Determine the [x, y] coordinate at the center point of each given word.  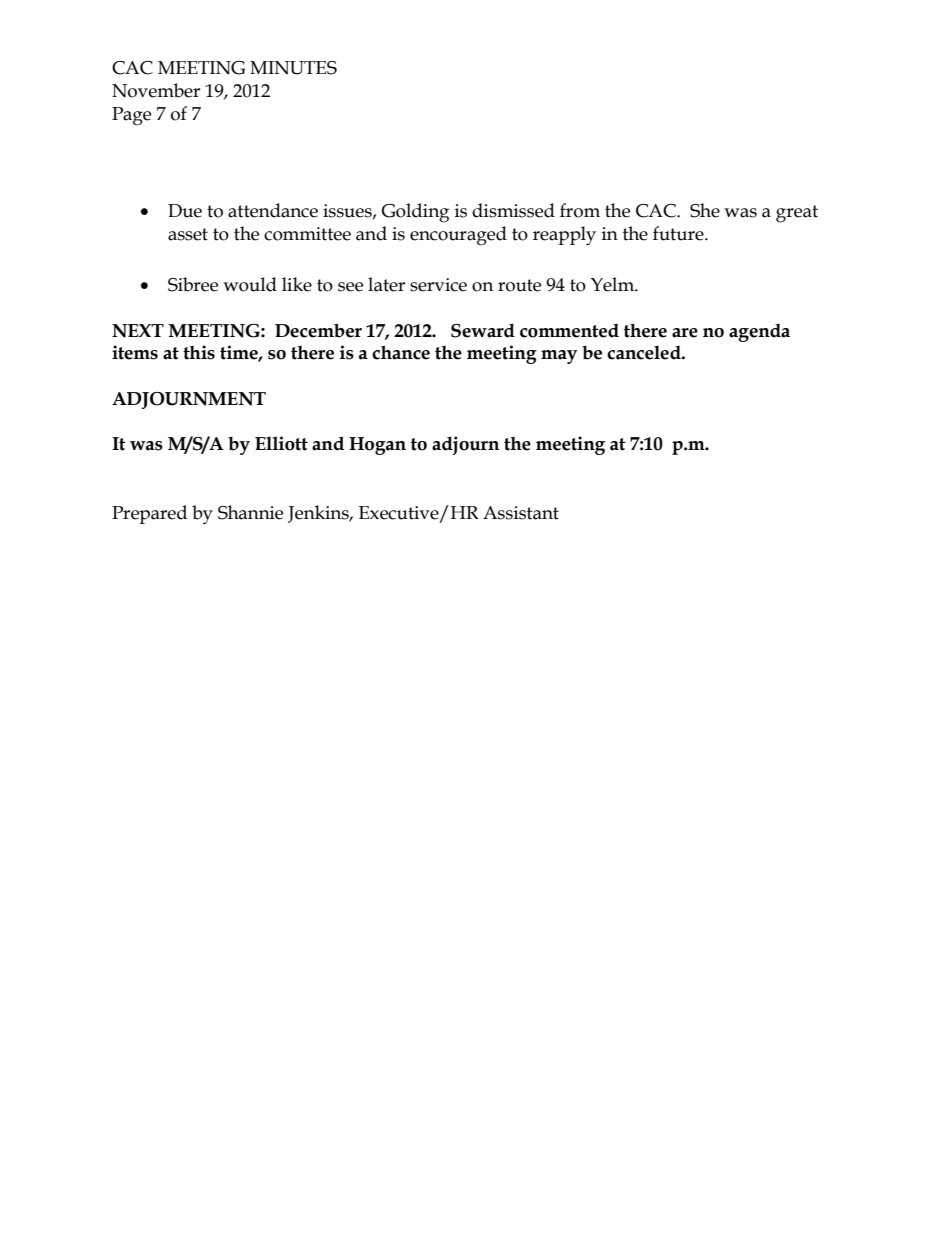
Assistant [521, 513]
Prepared [149, 514]
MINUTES [293, 68]
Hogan [377, 446]
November [156, 90]
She [705, 210]
